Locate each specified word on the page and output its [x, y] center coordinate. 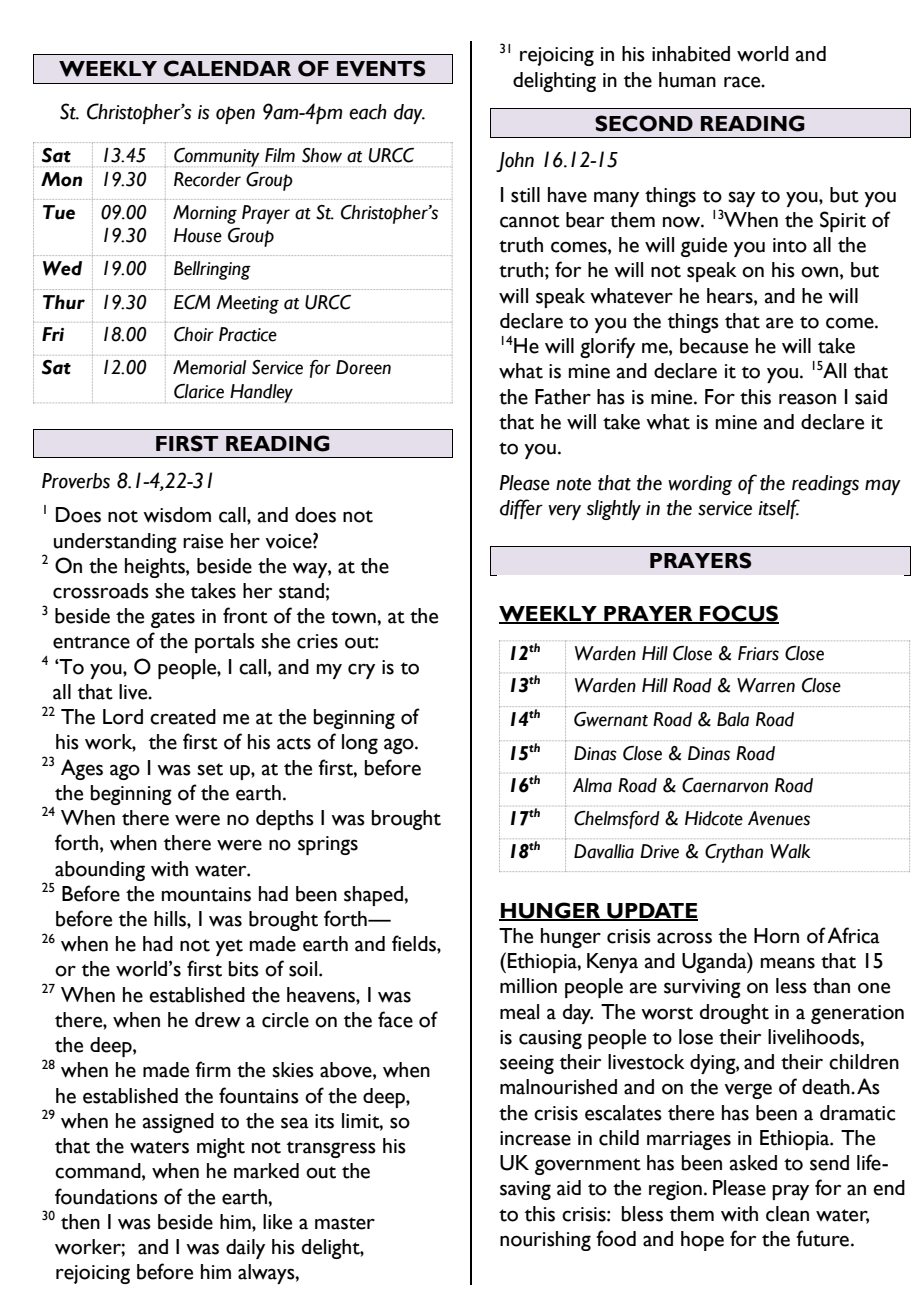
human [687, 80]
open [235, 115]
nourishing [545, 1241]
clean [787, 1214]
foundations [106, 1196]
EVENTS [381, 68]
